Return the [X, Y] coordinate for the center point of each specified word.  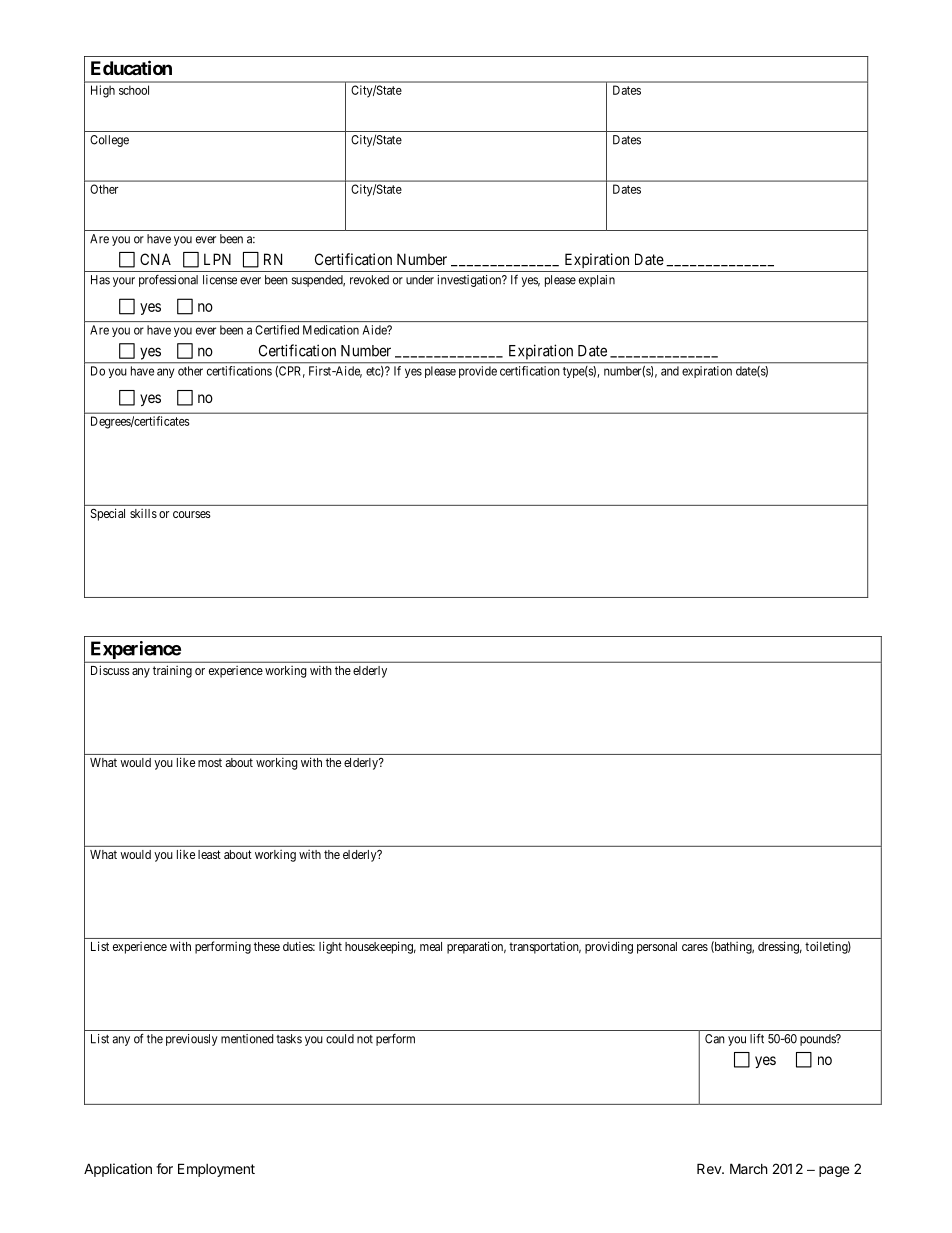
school [134, 90]
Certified [277, 330]
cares [695, 947]
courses [192, 514]
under [420, 280]
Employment [216, 1170]
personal [657, 948]
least [209, 854]
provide [478, 372]
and [670, 371]
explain [597, 281]
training [172, 671]
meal [431, 946]
